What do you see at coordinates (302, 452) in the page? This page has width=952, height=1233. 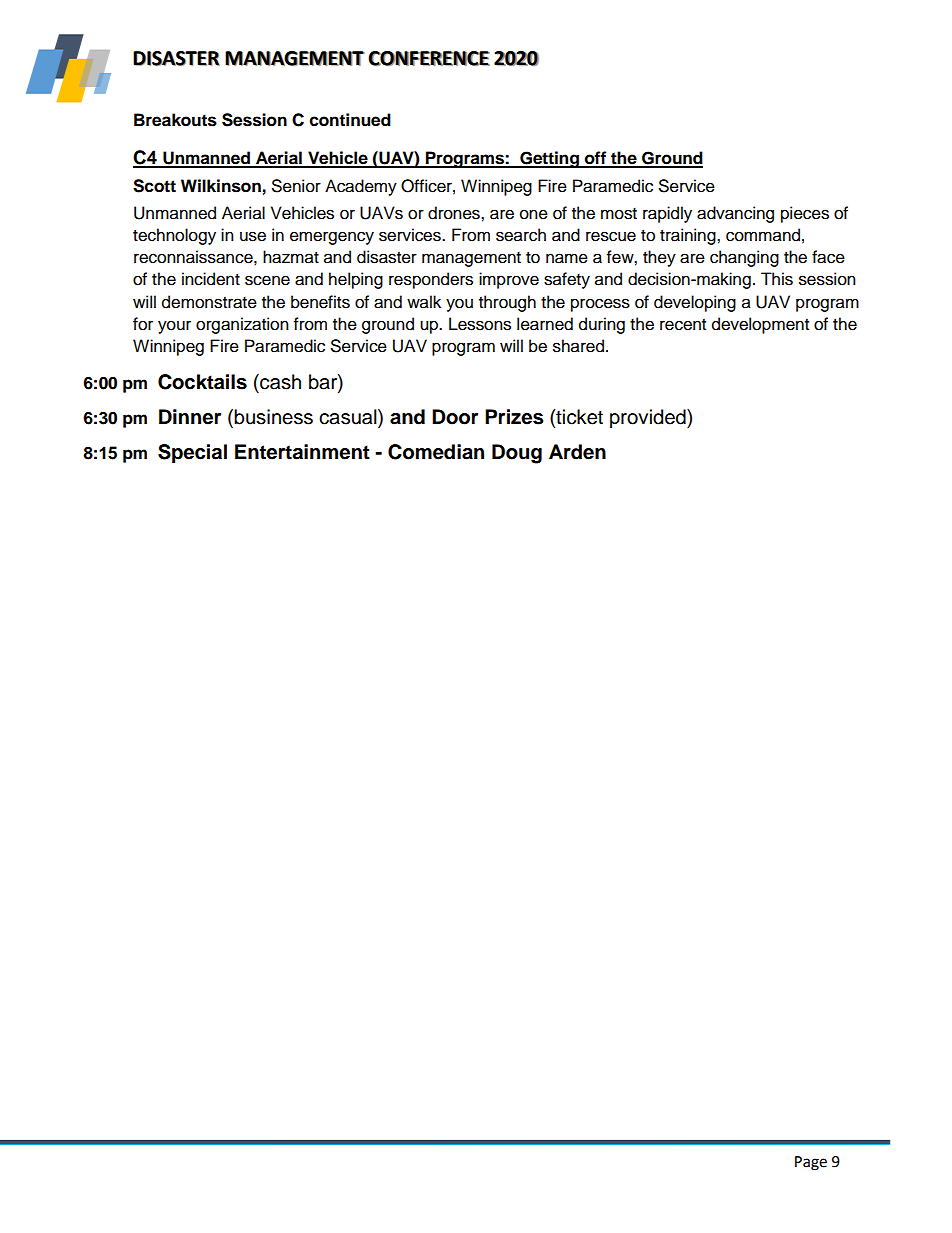 I see `Entertainment` at bounding box center [302, 452].
